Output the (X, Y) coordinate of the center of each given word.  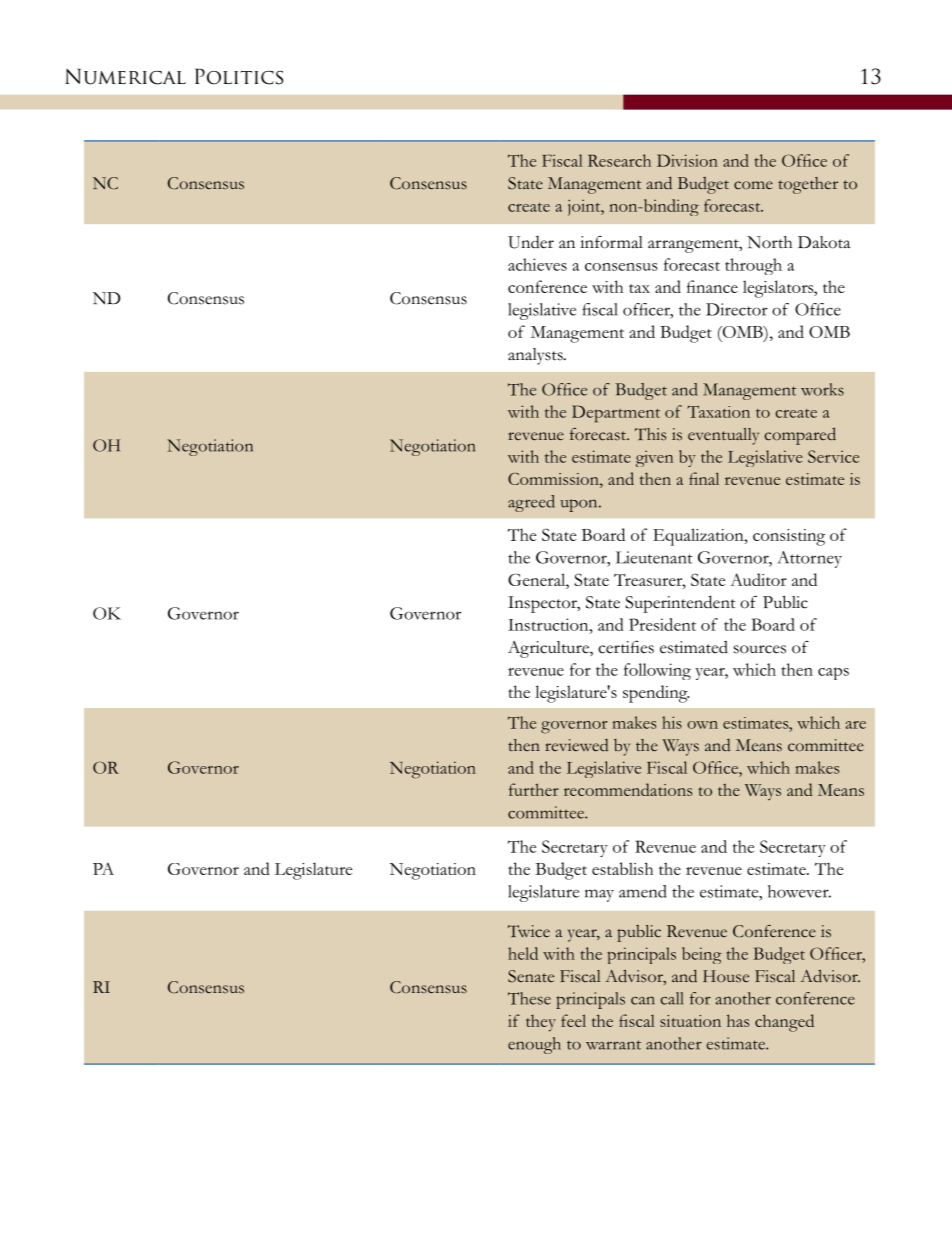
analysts (536, 356)
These (529, 998)
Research (619, 160)
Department (616, 414)
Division (687, 160)
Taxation (718, 411)
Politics (239, 76)
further (534, 789)
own (702, 725)
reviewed (576, 745)
